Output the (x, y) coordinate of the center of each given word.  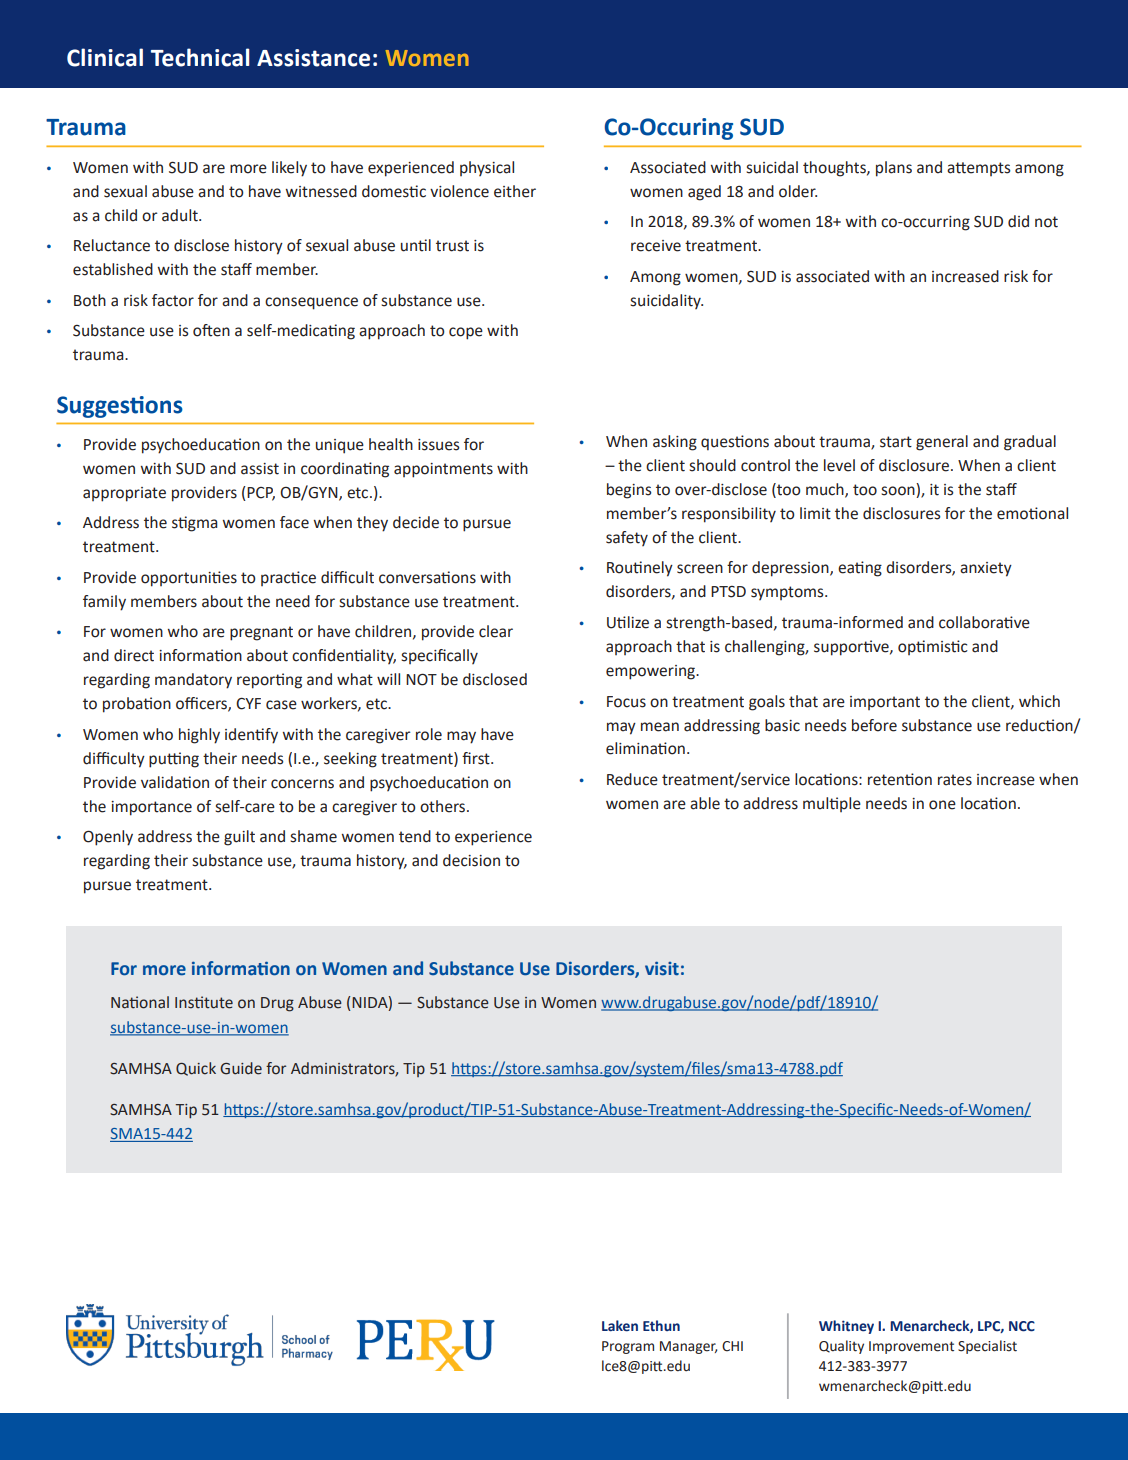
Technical (200, 57)
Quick (196, 1069)
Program (628, 1347)
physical (487, 168)
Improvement (911, 1347)
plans (894, 169)
